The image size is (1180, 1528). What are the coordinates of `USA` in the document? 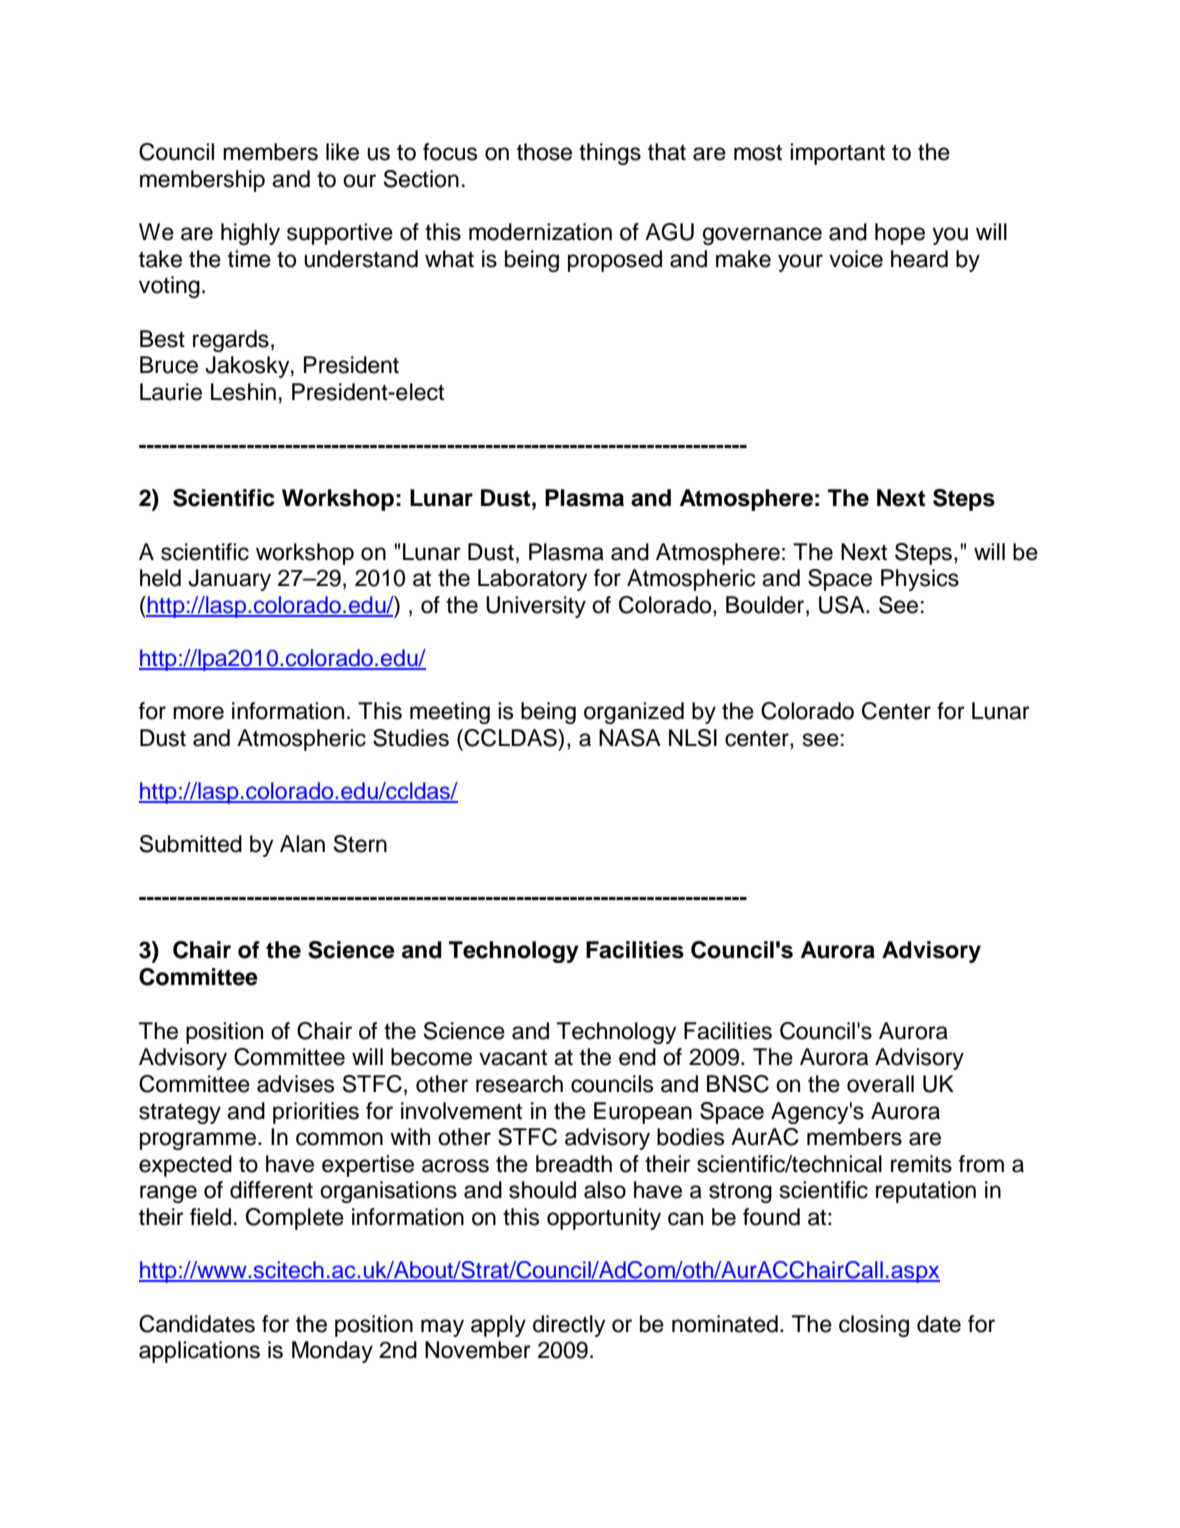 It's located at (843, 605).
